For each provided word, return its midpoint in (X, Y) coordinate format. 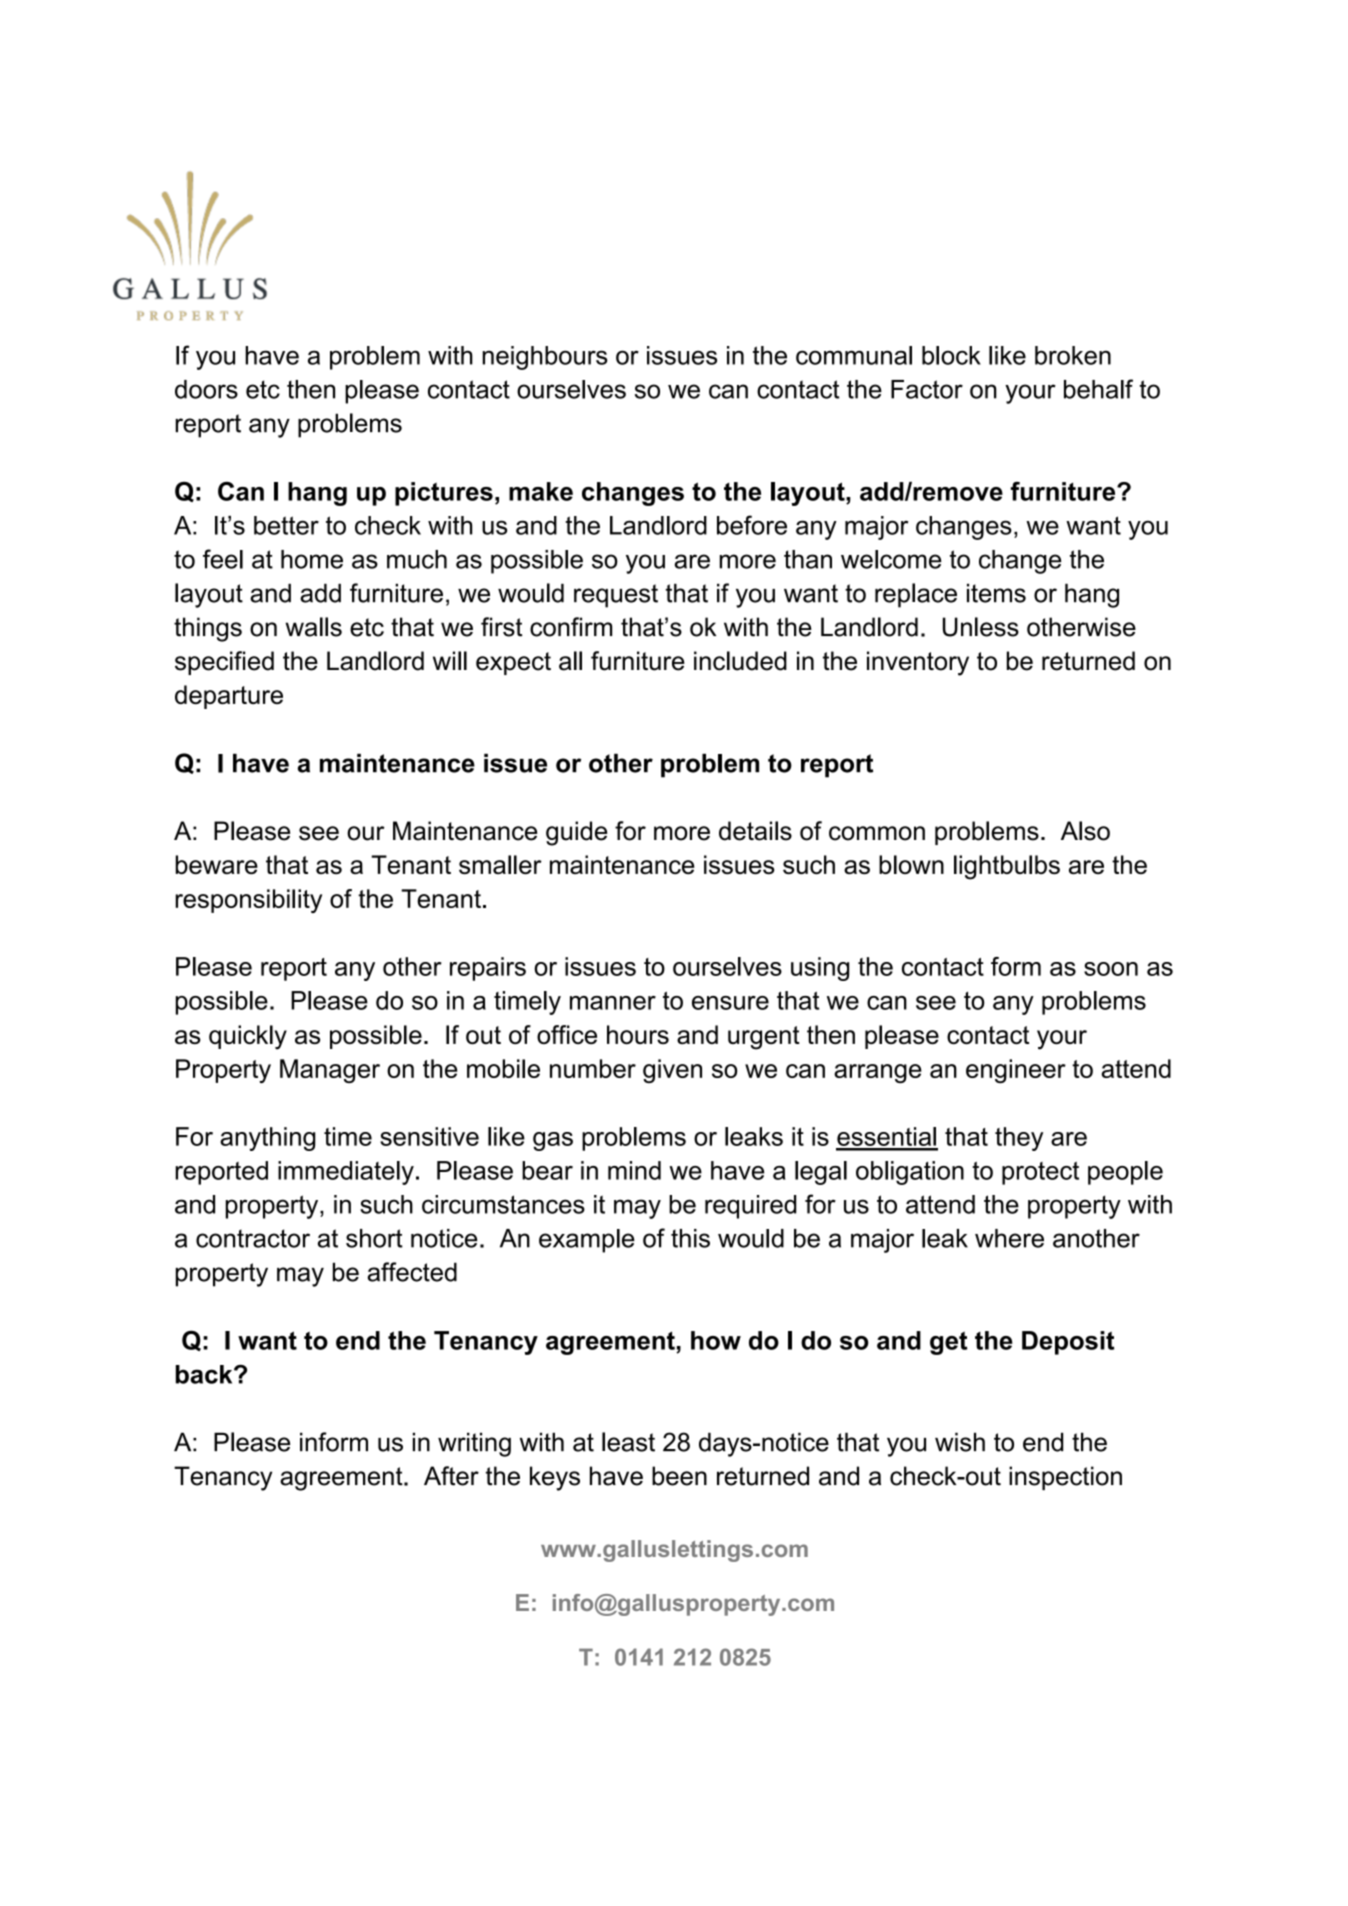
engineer (1016, 1071)
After (451, 1476)
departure (229, 697)
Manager (330, 1071)
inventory (918, 663)
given (672, 1071)
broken (1073, 355)
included (740, 661)
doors (206, 389)
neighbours (545, 358)
